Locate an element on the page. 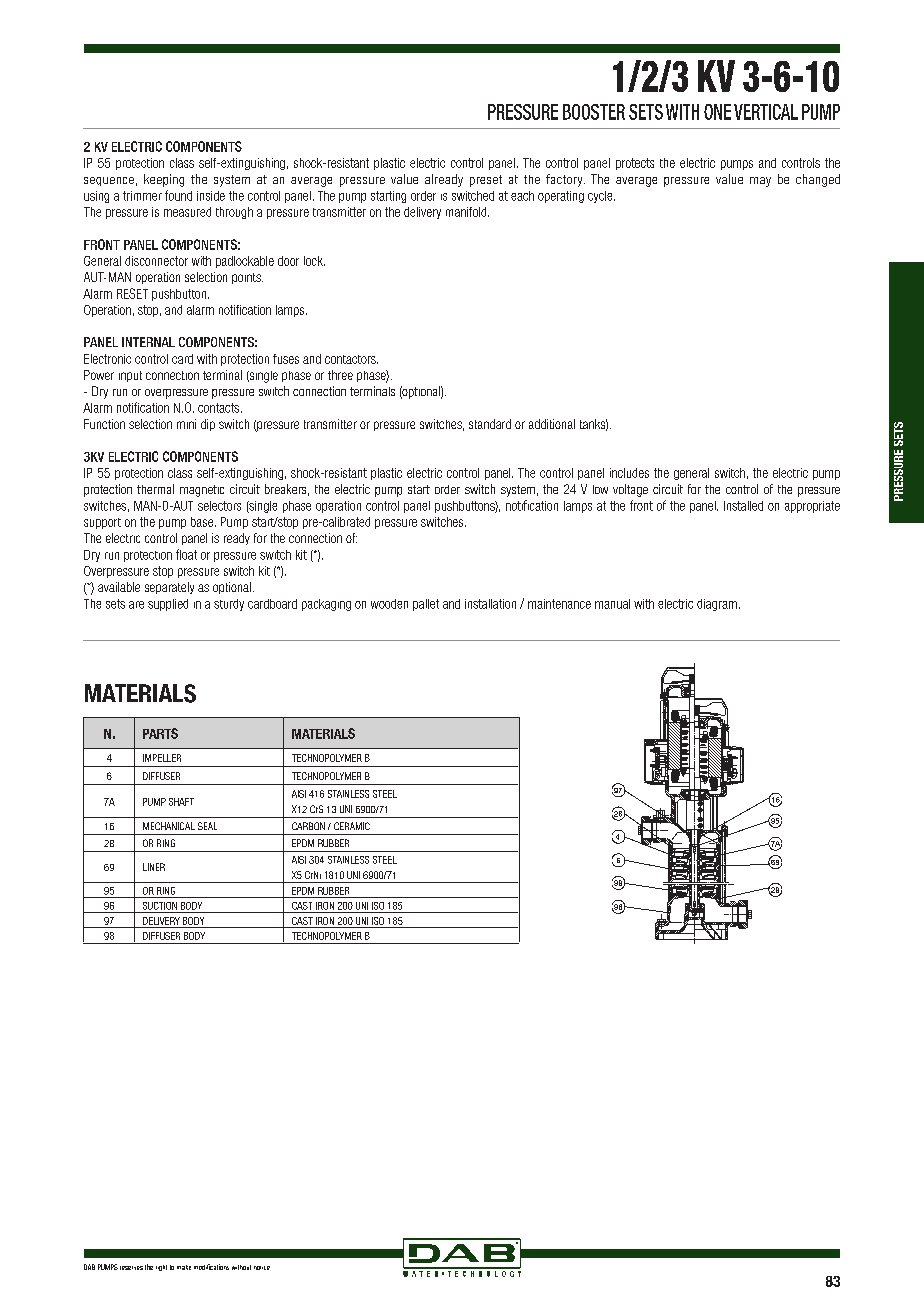 The image size is (924, 1308). Installed is located at coordinates (743, 506).
